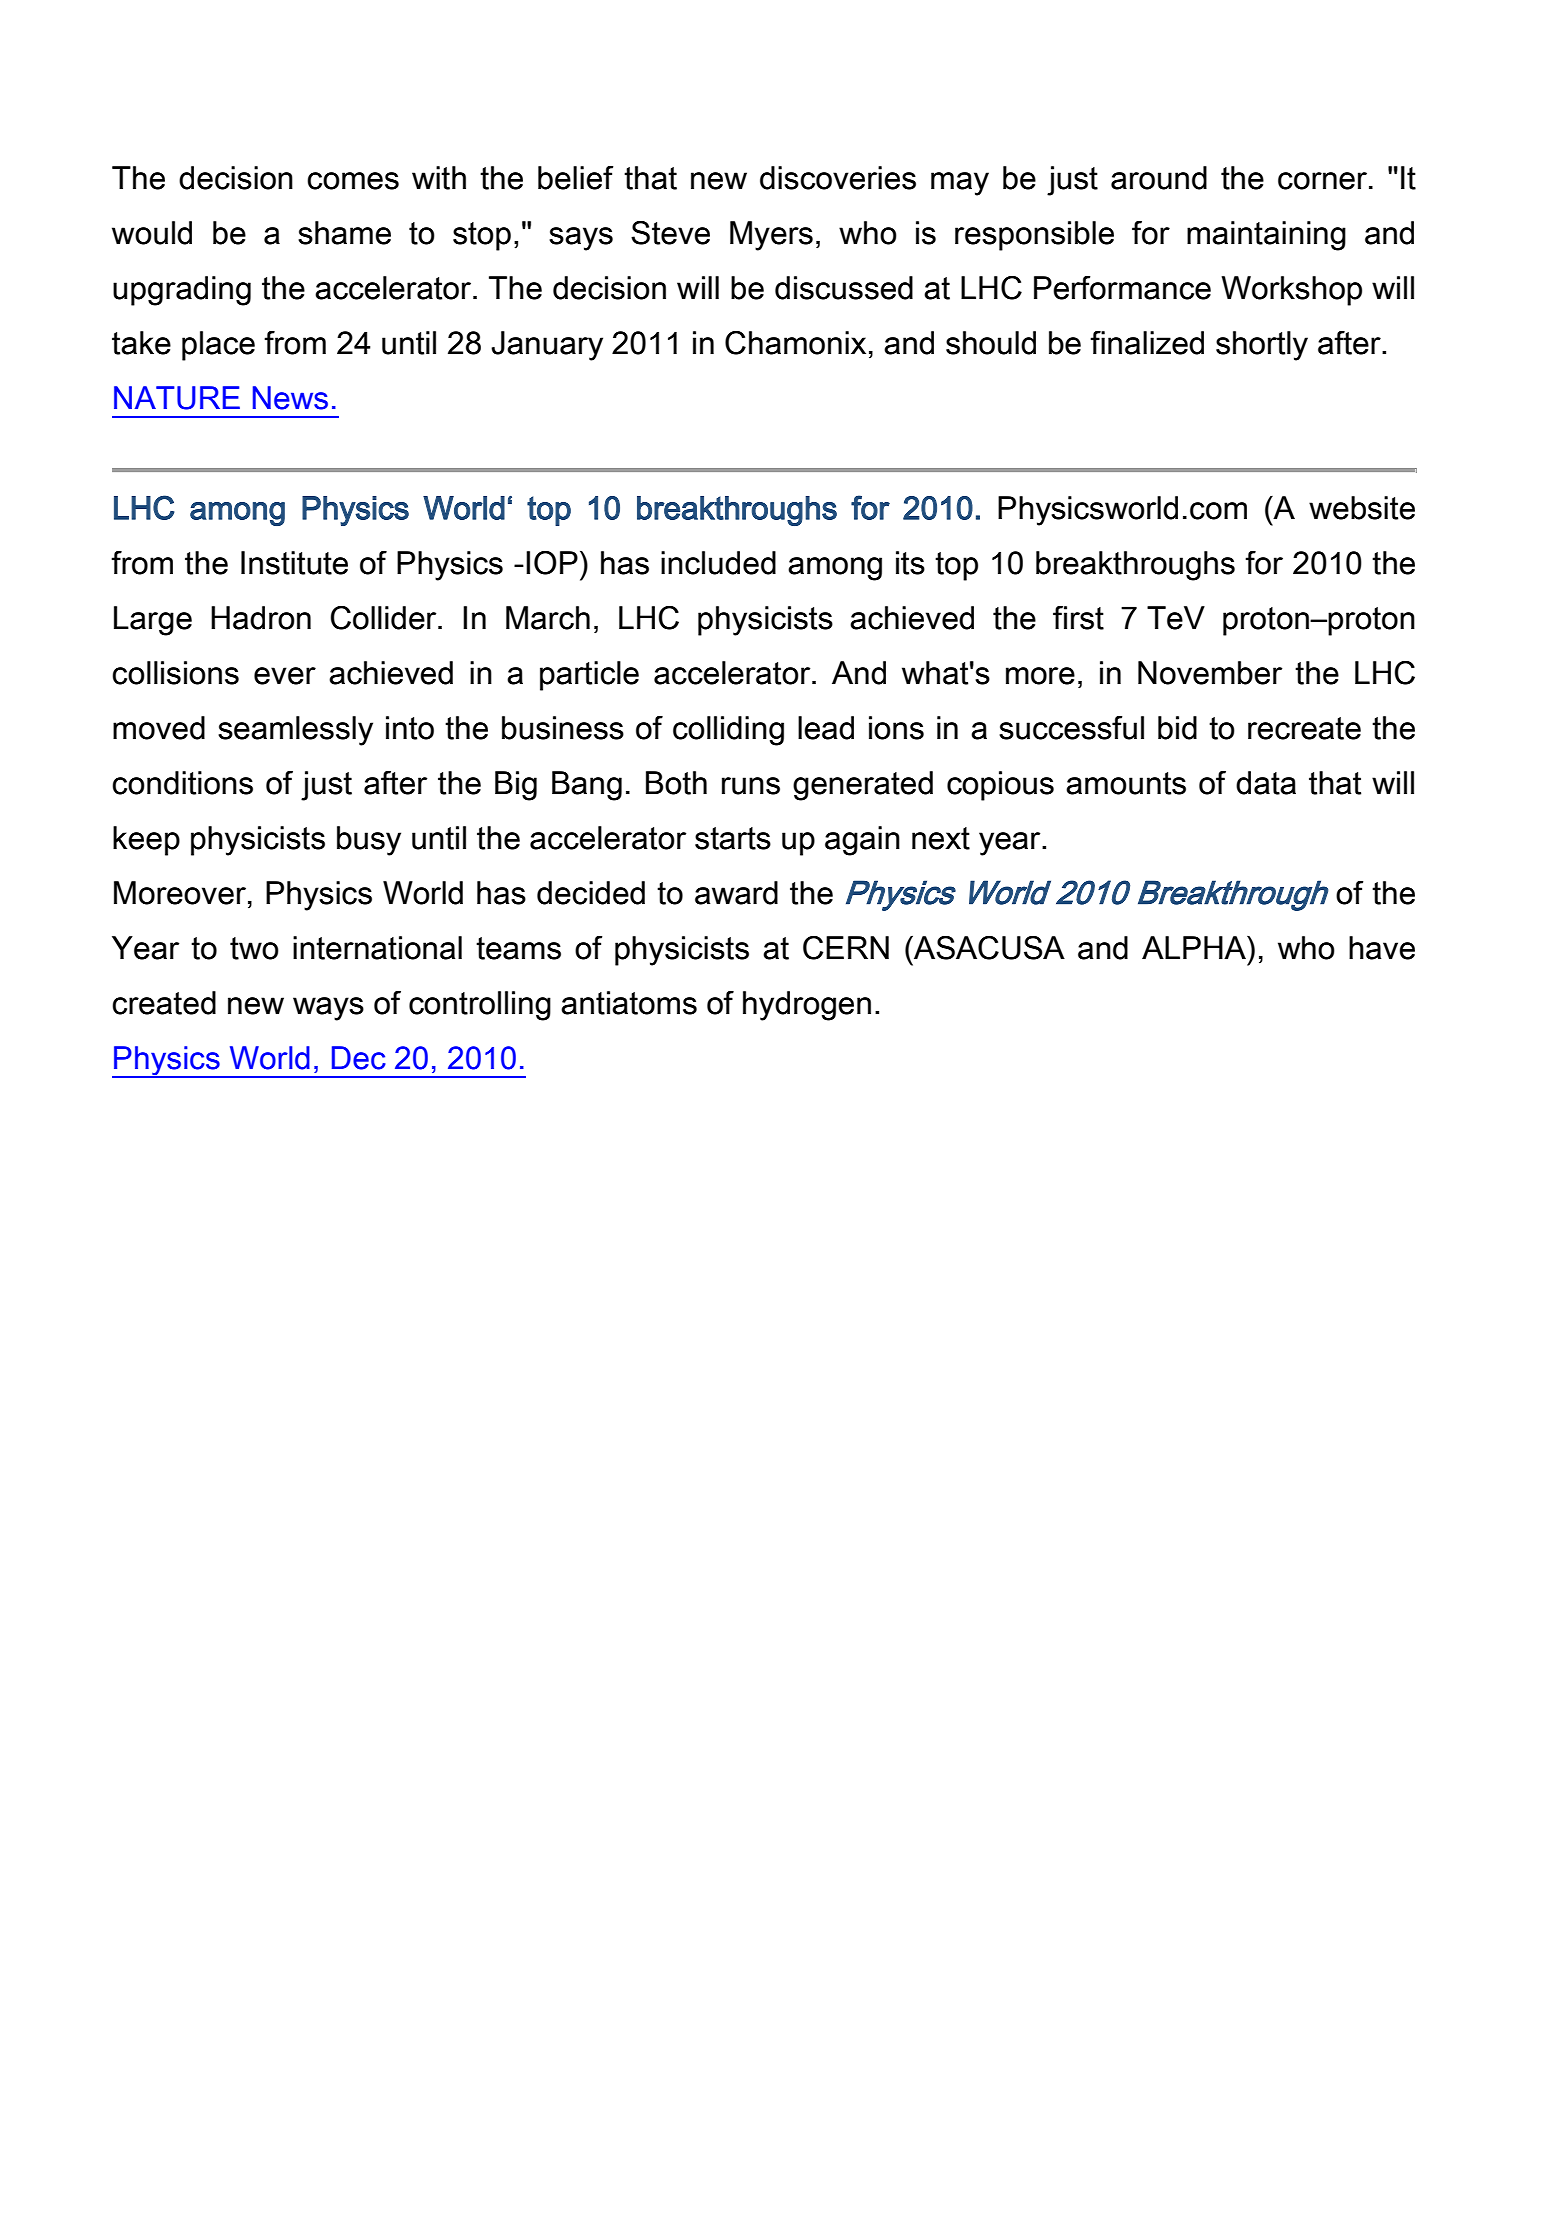 The height and width of the document is (2214, 1565). What do you see at coordinates (795, 343) in the document?
I see `Chamonix` at bounding box center [795, 343].
